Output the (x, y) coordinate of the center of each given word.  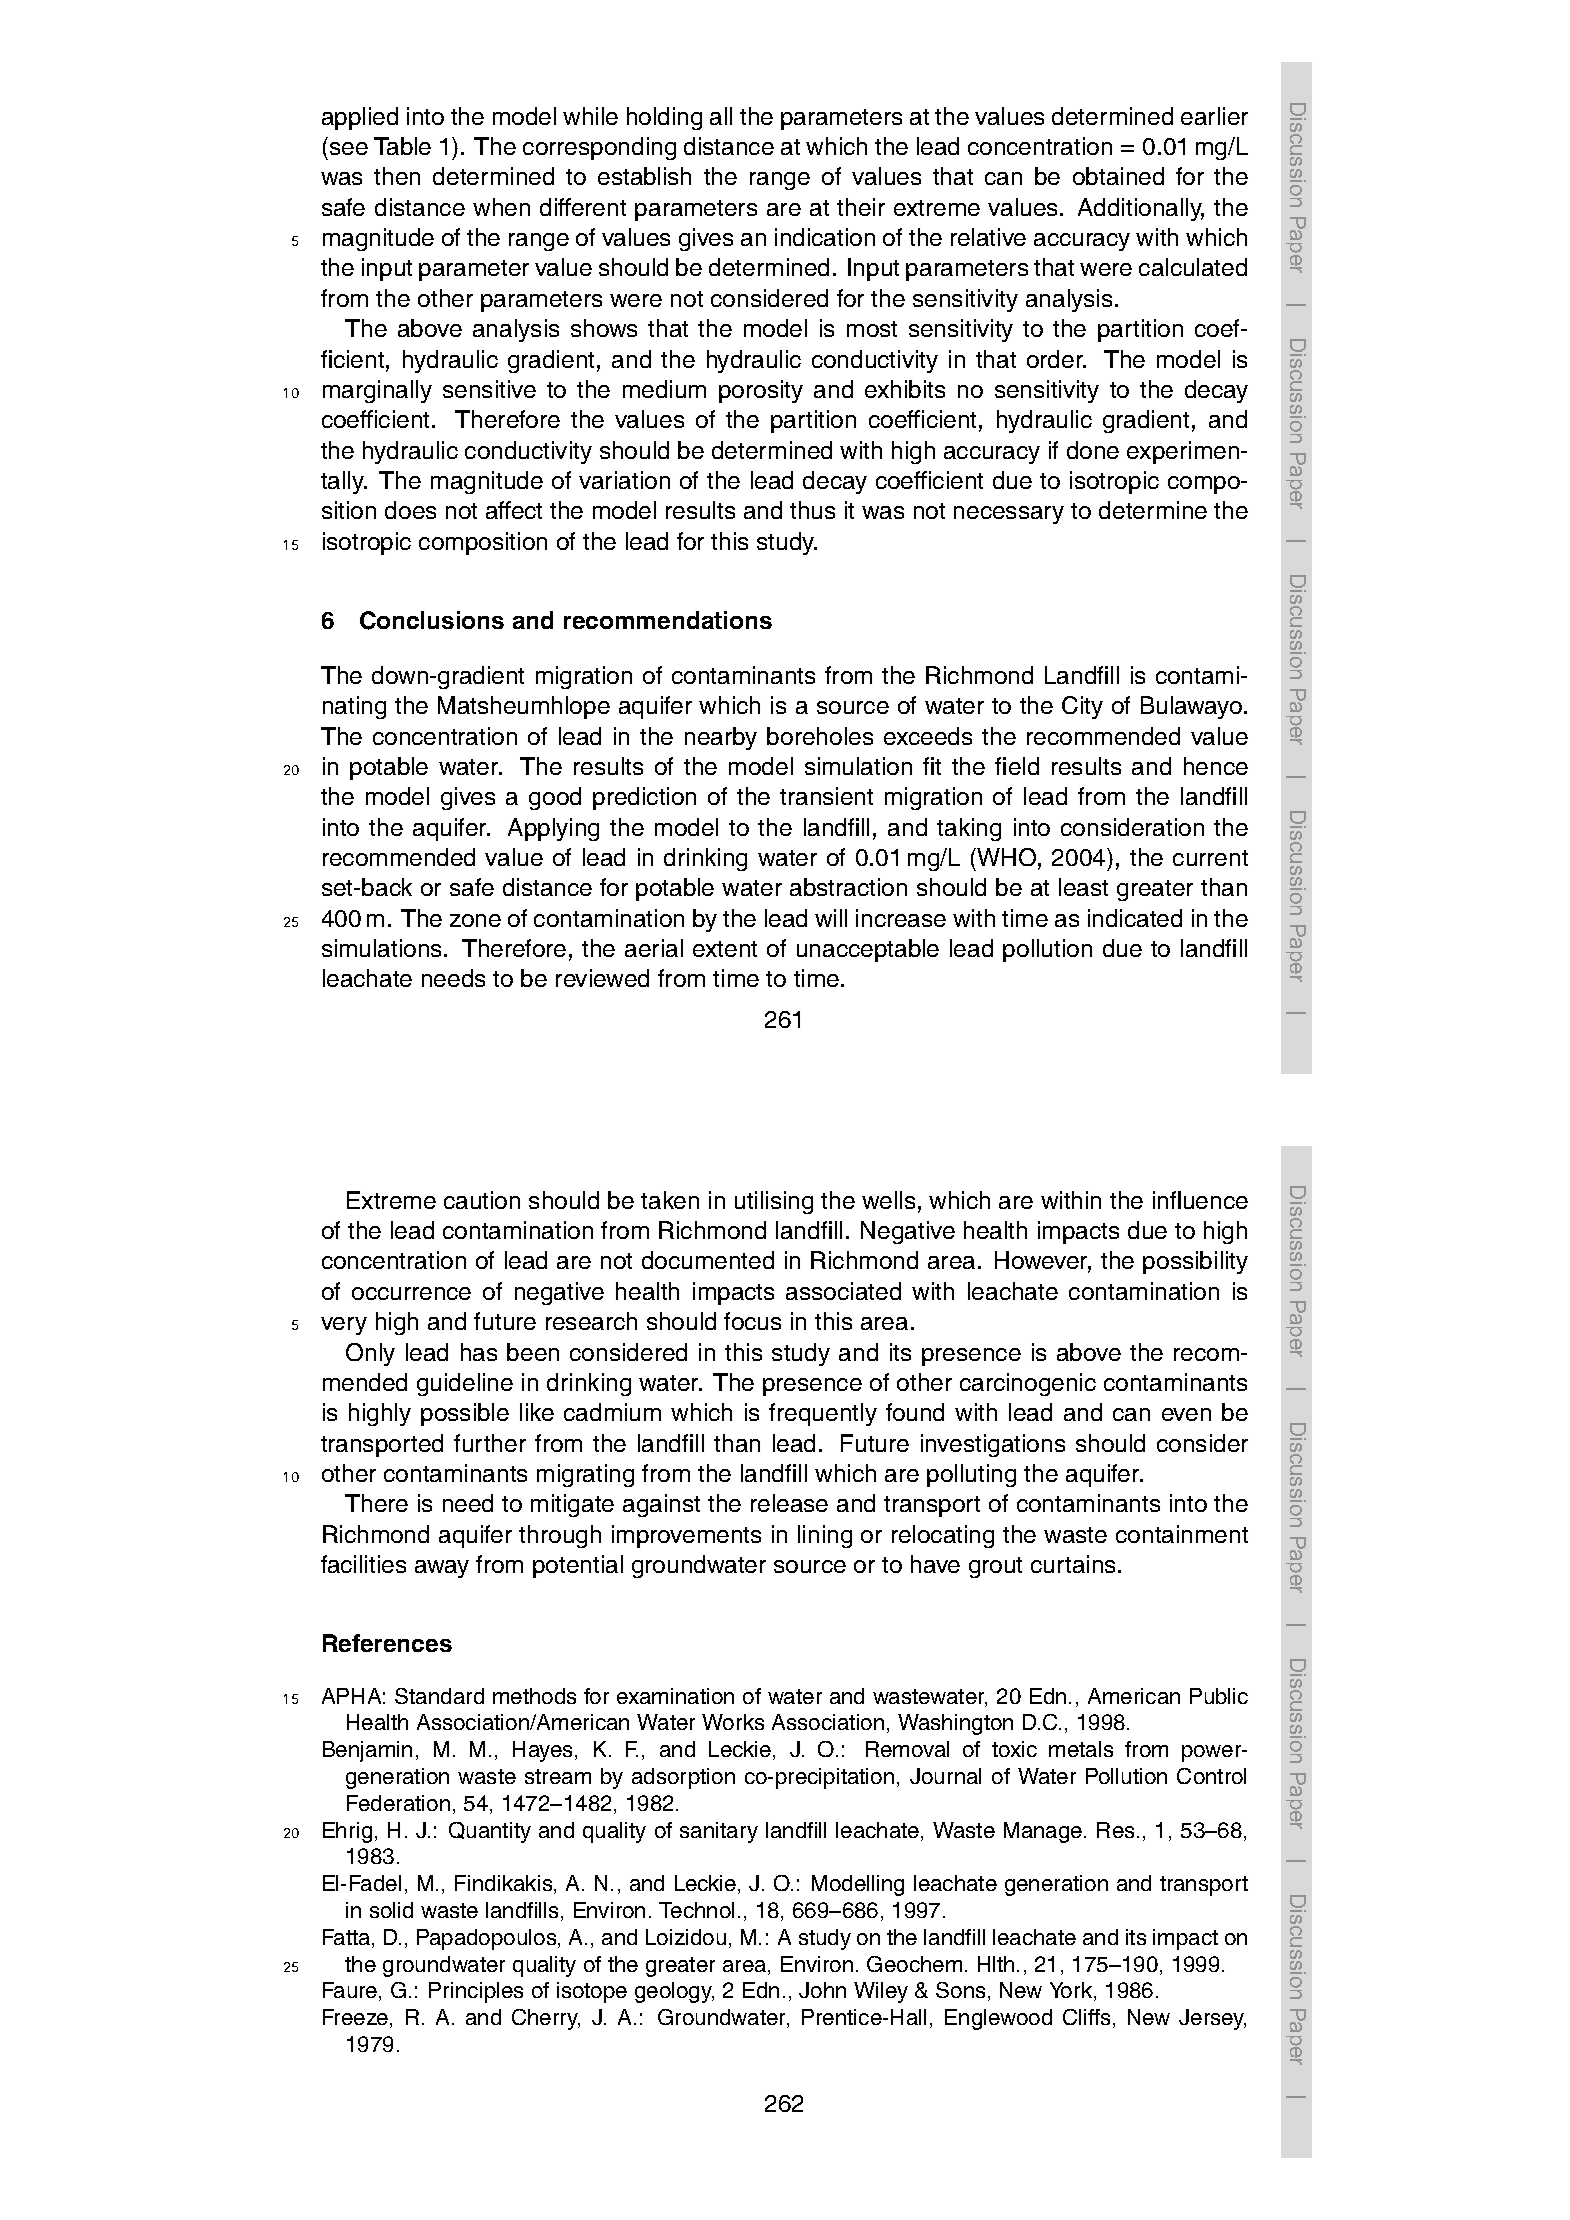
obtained (1118, 176)
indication (825, 237)
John (822, 1990)
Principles (476, 1992)
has (479, 1352)
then (397, 176)
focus (752, 1321)
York (1072, 1991)
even (1186, 1414)
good (555, 798)
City (1082, 707)
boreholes (820, 736)
